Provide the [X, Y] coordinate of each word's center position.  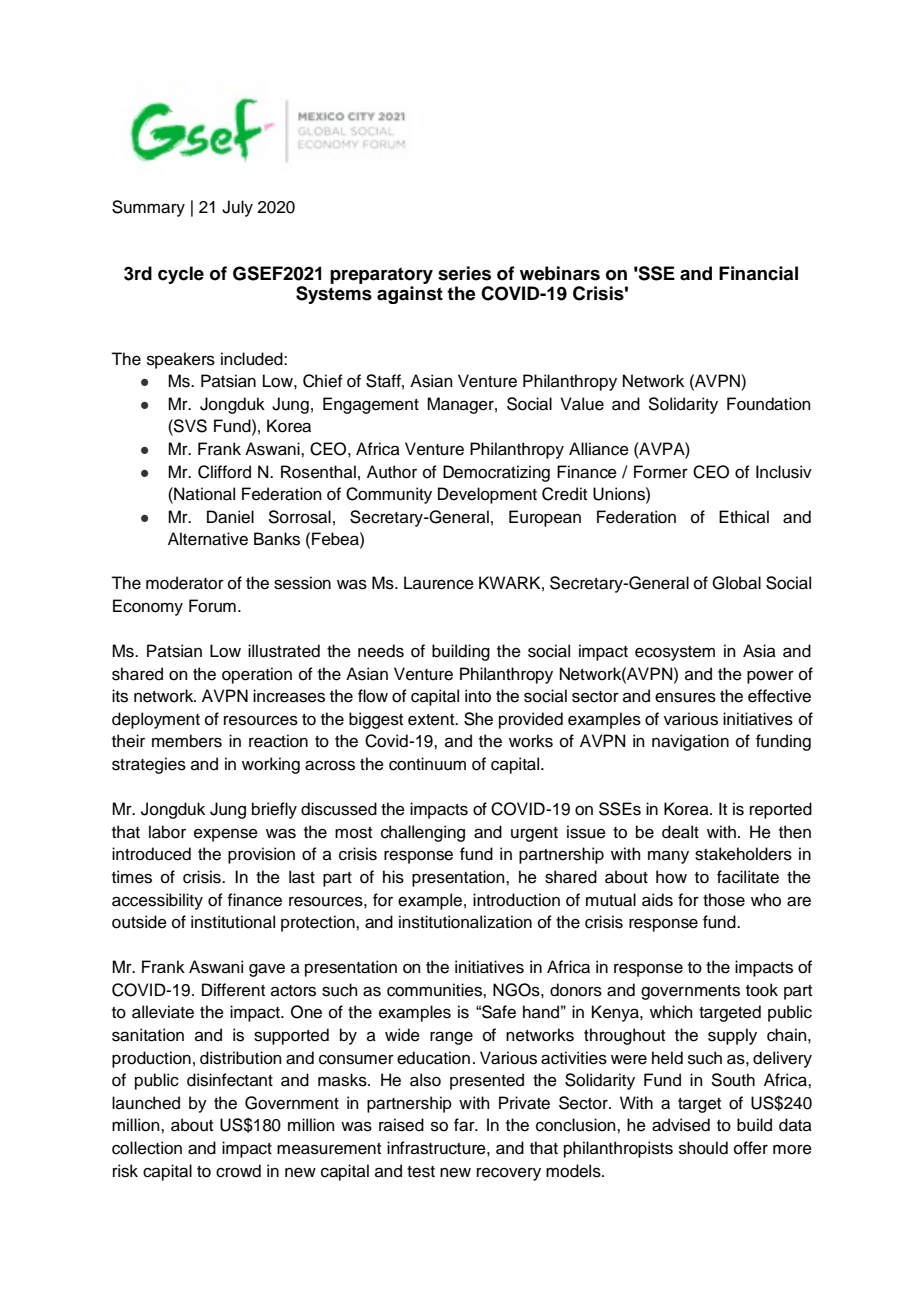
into [478, 696]
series [464, 273]
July [237, 208]
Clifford [224, 472]
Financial [758, 273]
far [465, 1125]
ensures [685, 697]
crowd [238, 1171]
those [724, 900]
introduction [516, 900]
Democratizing [496, 473]
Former [661, 472]
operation [257, 675]
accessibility [157, 901]
